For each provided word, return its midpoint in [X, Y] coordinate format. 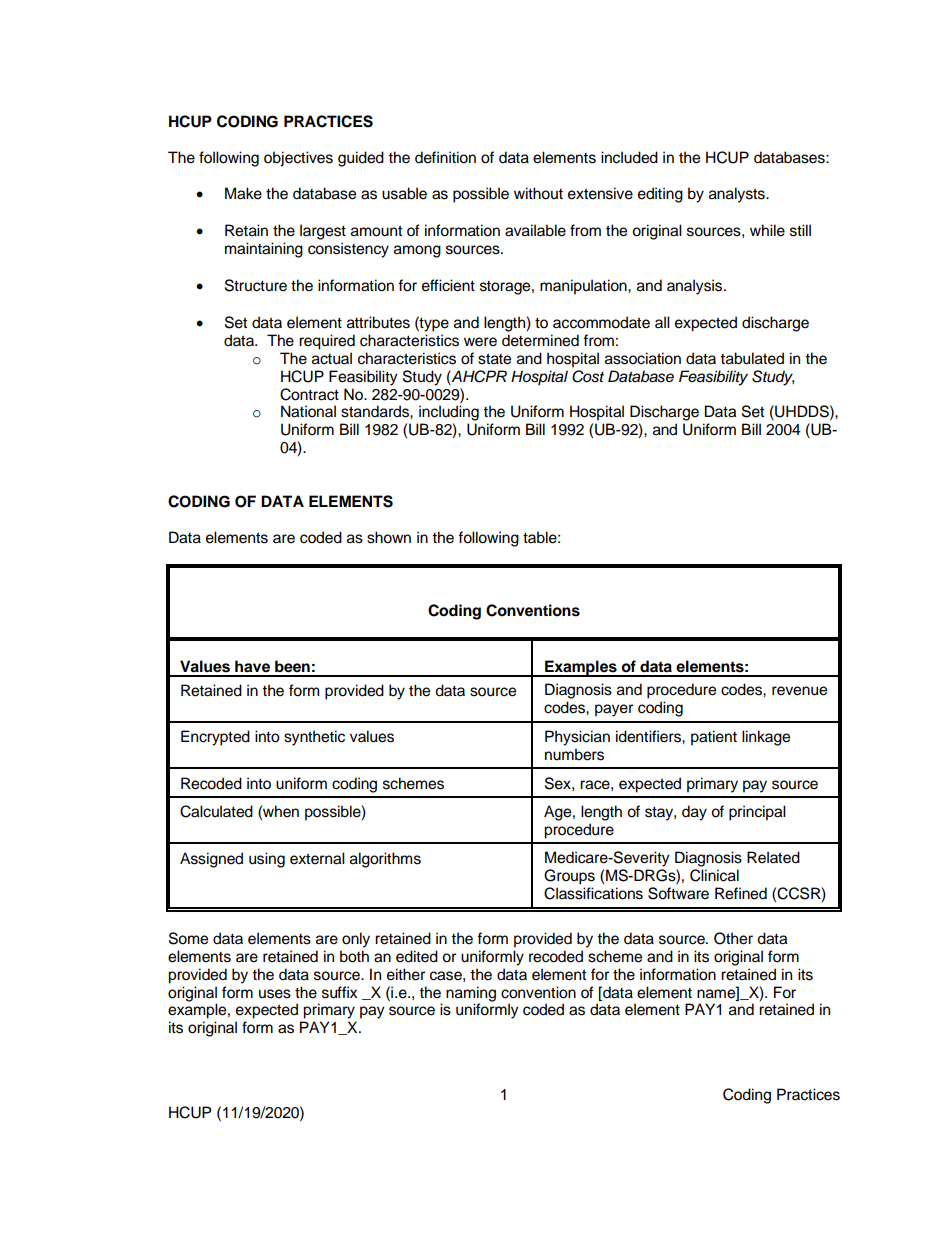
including [449, 413]
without [538, 193]
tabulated [752, 358]
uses [275, 994]
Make [243, 193]
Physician [577, 738]
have [252, 666]
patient [714, 738]
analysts [738, 195]
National [308, 411]
